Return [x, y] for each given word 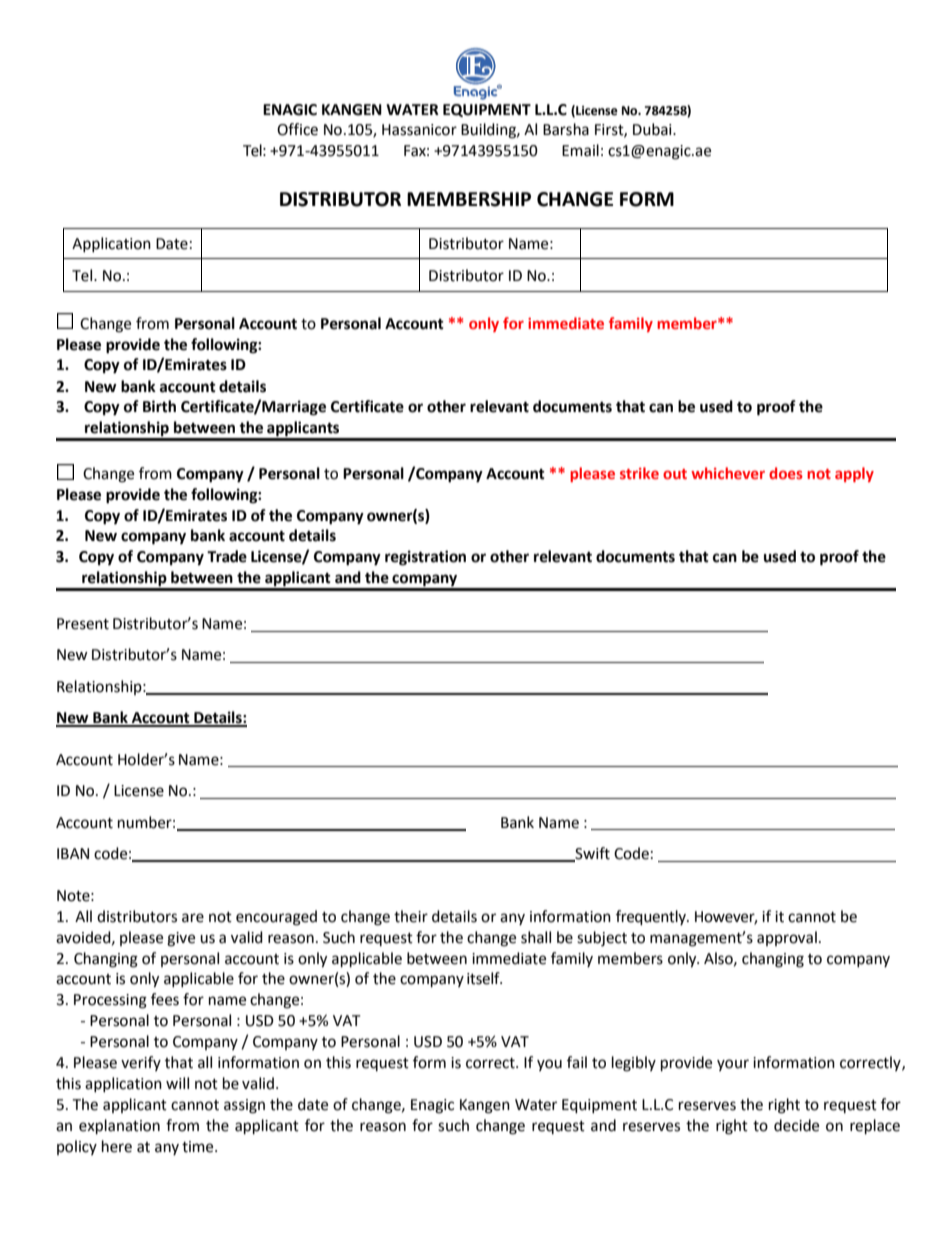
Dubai [653, 129]
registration [425, 558]
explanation [119, 1127]
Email [580, 150]
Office [297, 129]
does [786, 473]
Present [83, 624]
